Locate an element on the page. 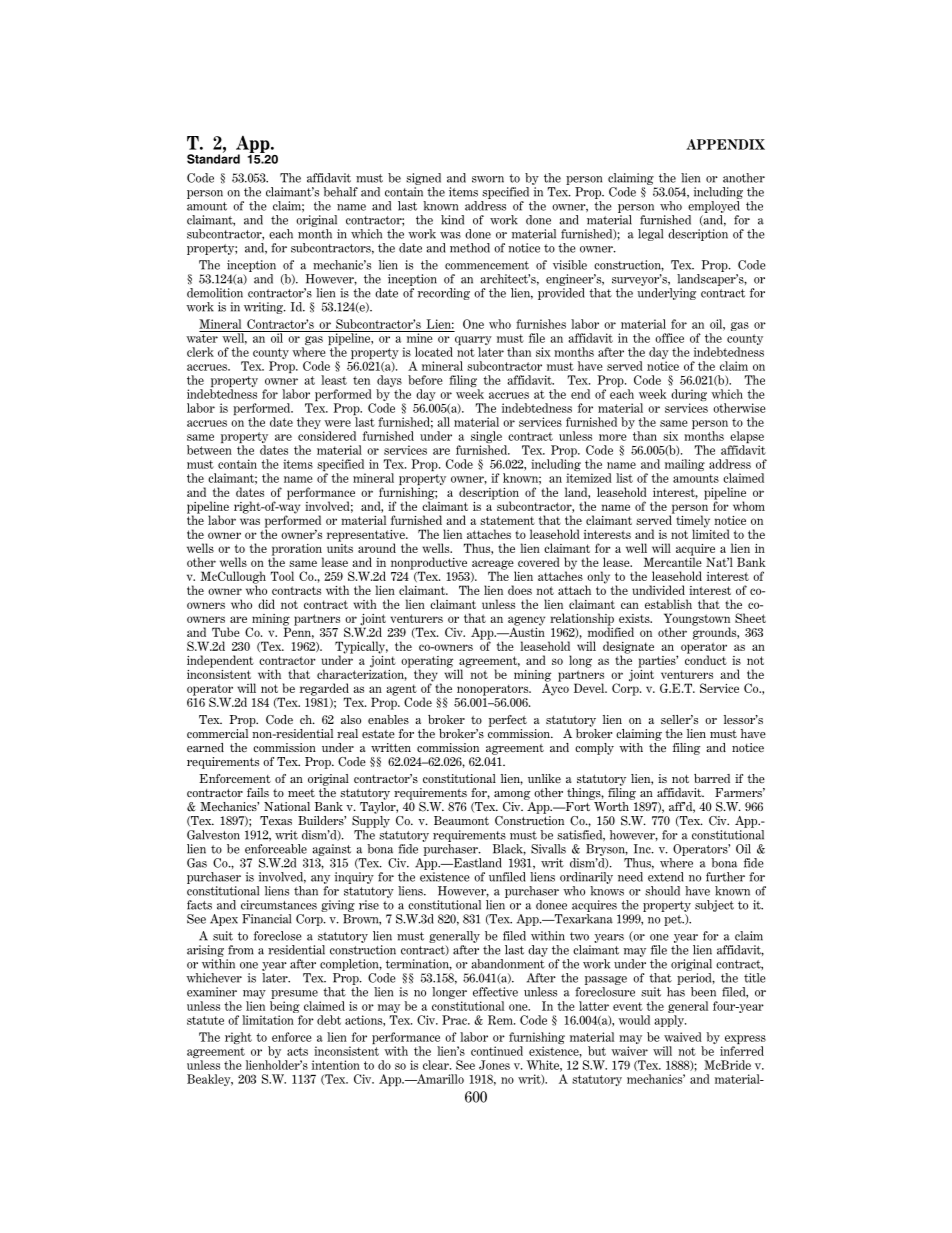 This document has width=952, height=1233. mailing is located at coordinates (685, 465).
